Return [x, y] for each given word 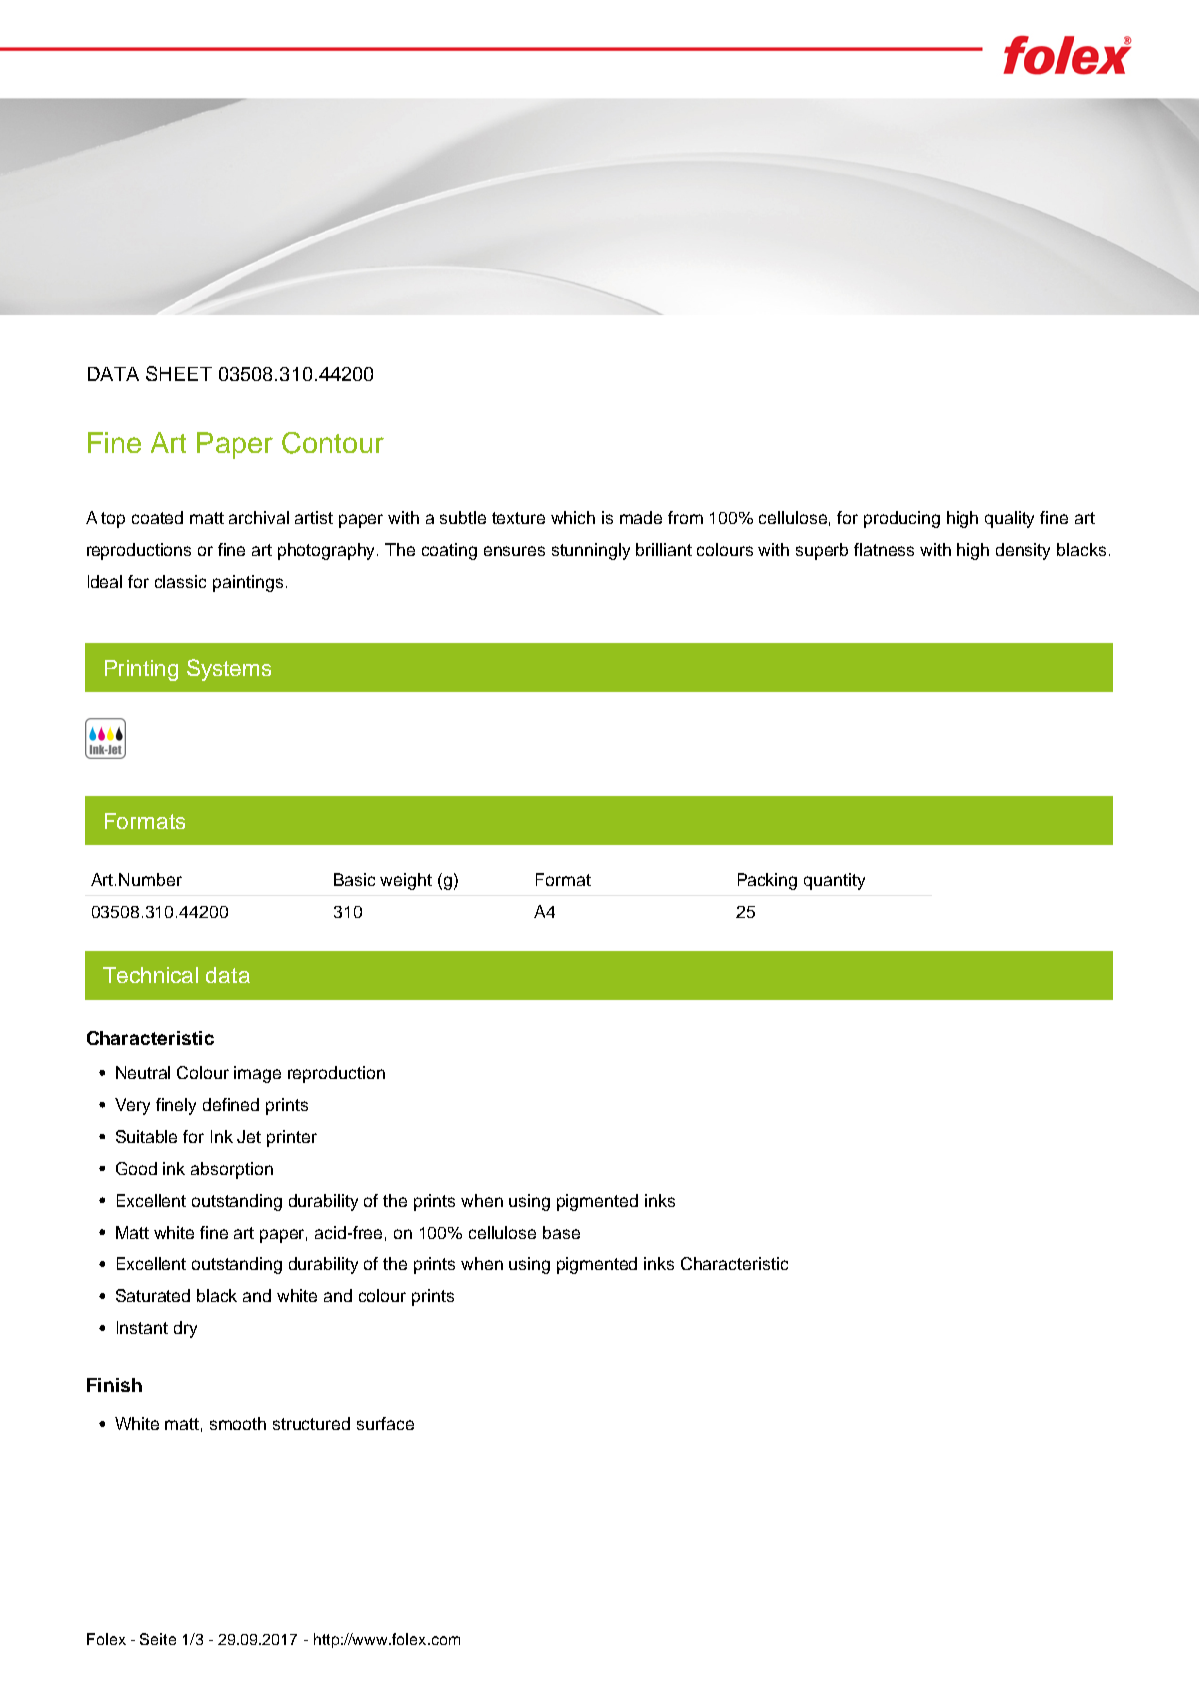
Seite [158, 1639]
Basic [354, 879]
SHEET [179, 373]
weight [406, 881]
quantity [834, 881]
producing [902, 519]
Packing [767, 881]
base [561, 1232]
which [573, 517]
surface [385, 1423]
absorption [232, 1170]
